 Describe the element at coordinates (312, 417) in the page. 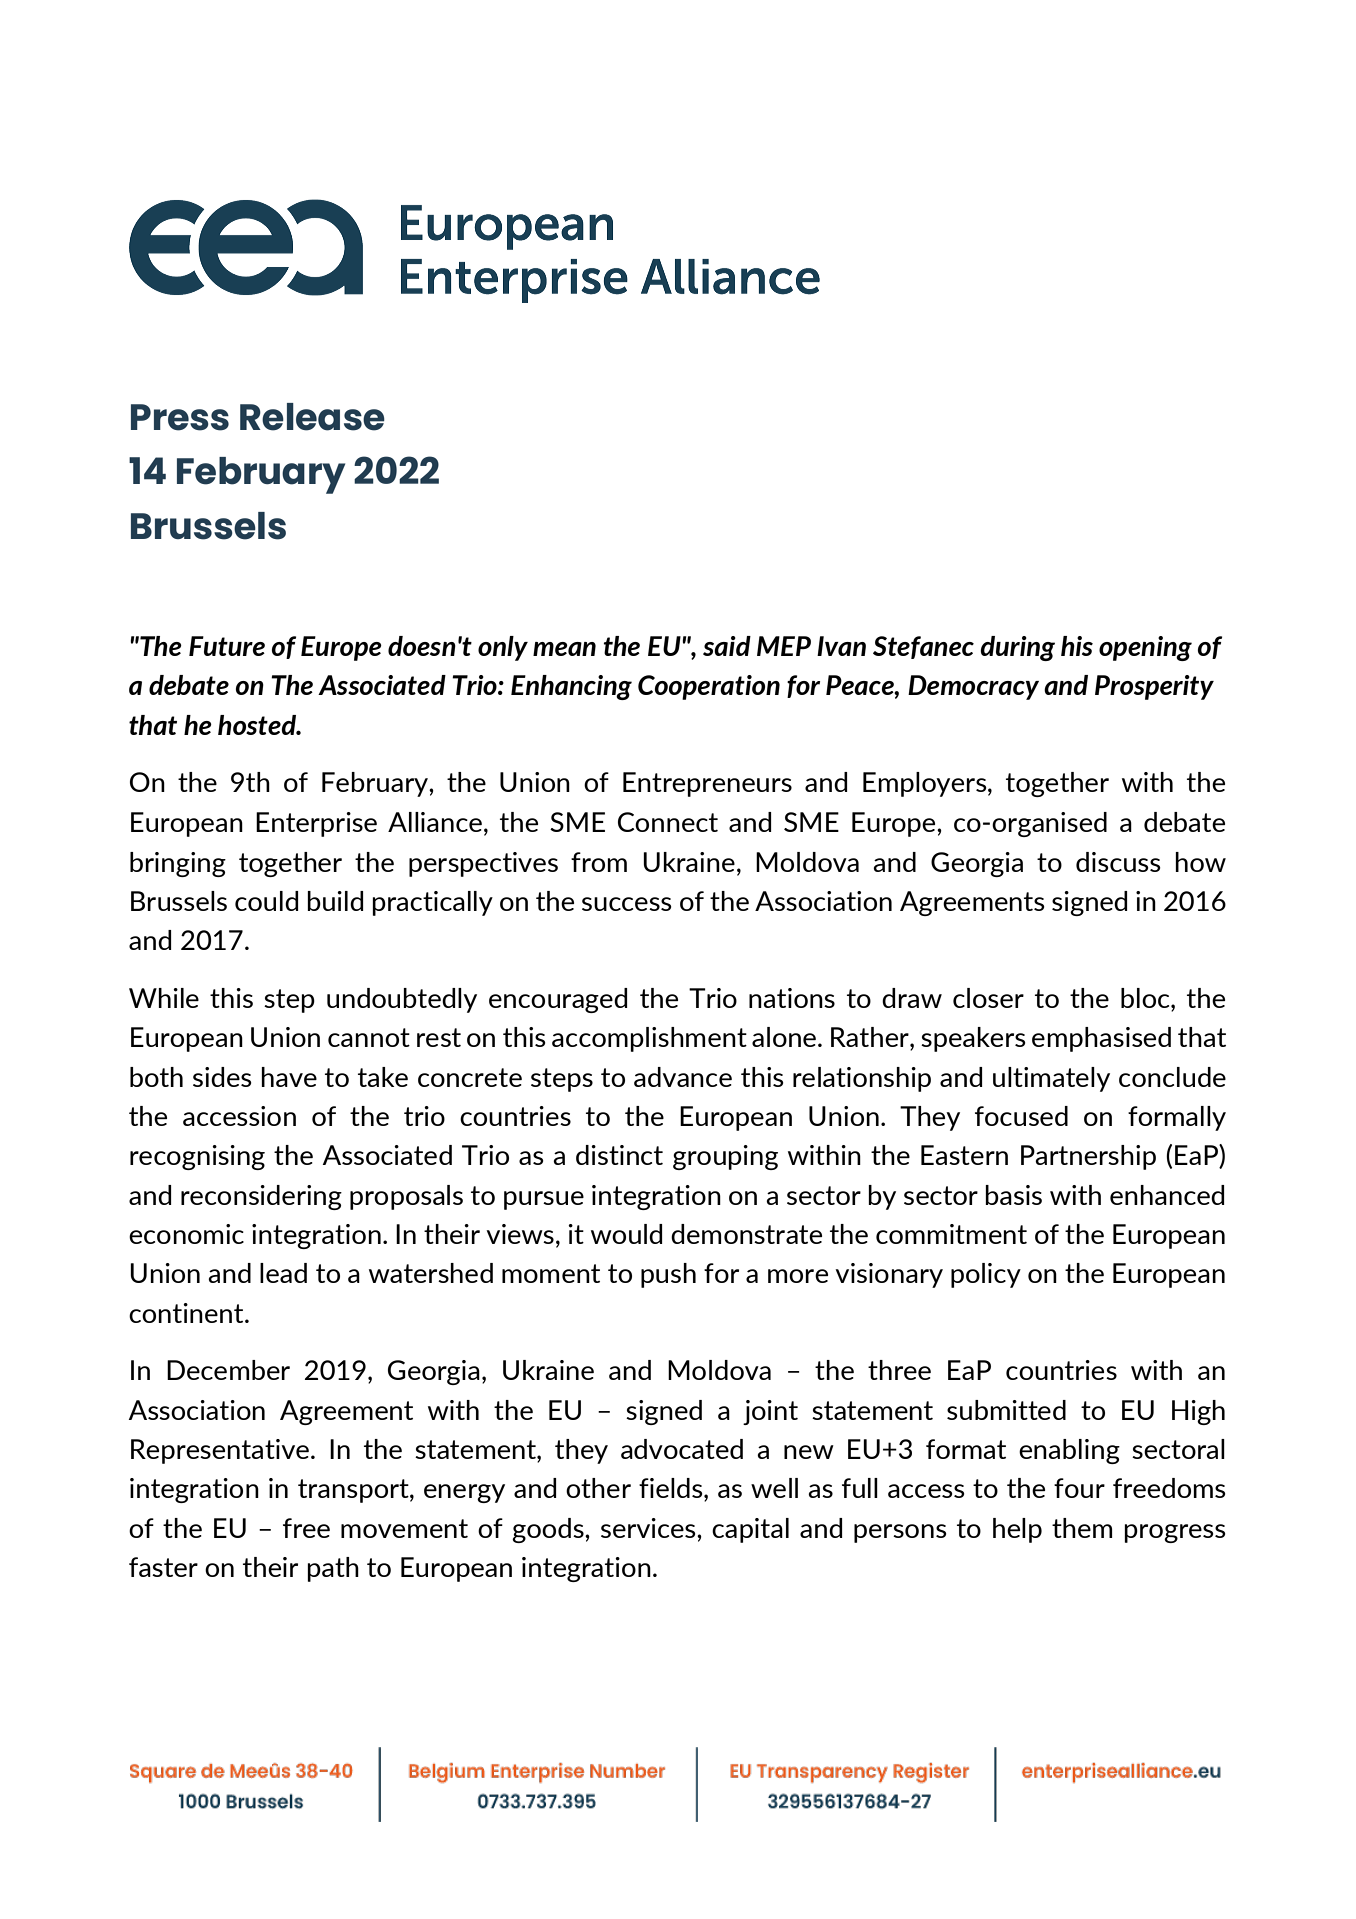

I see `Release` at that location.
